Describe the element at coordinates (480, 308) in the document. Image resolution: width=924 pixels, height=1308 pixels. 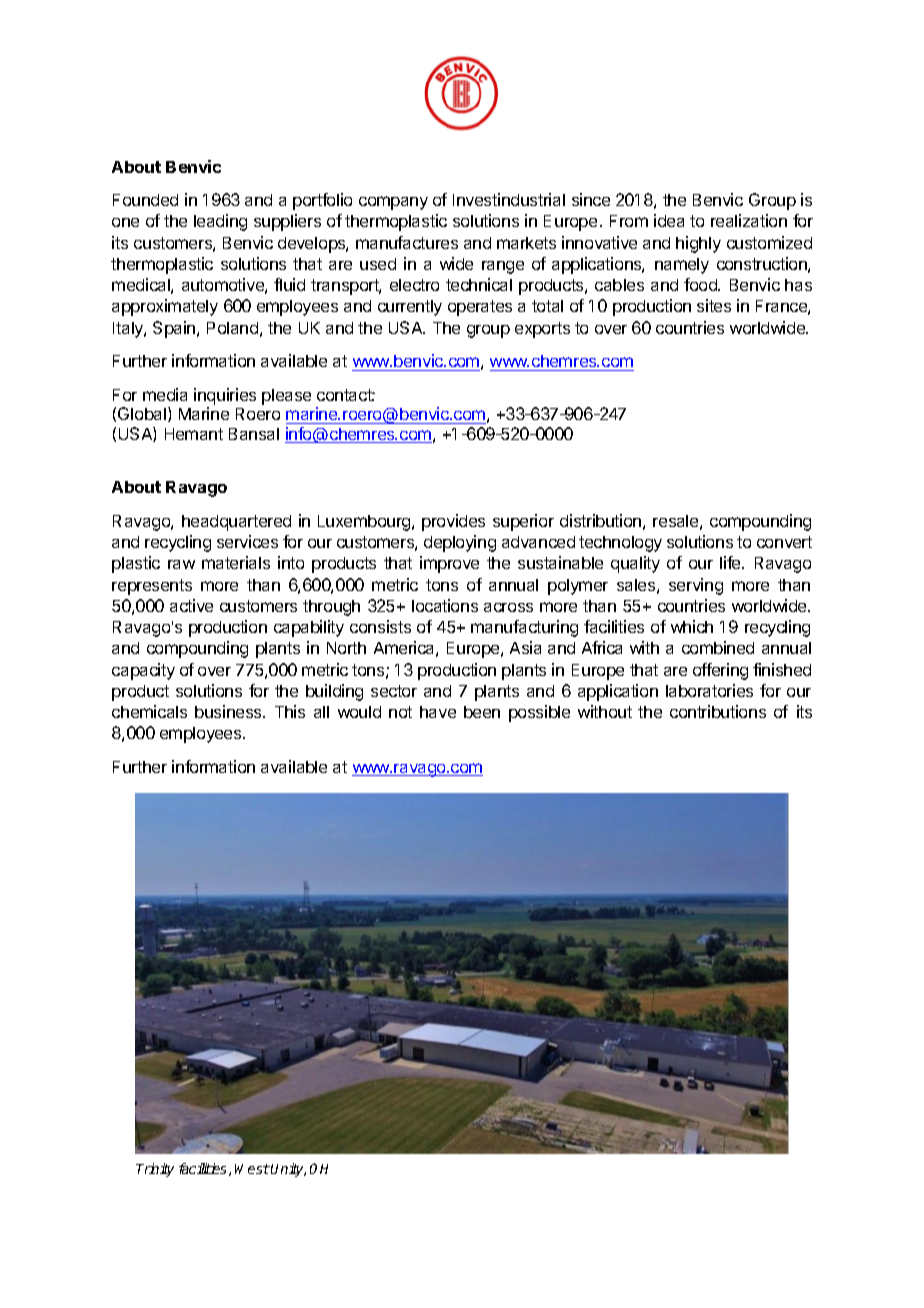
I see `operates` at that location.
